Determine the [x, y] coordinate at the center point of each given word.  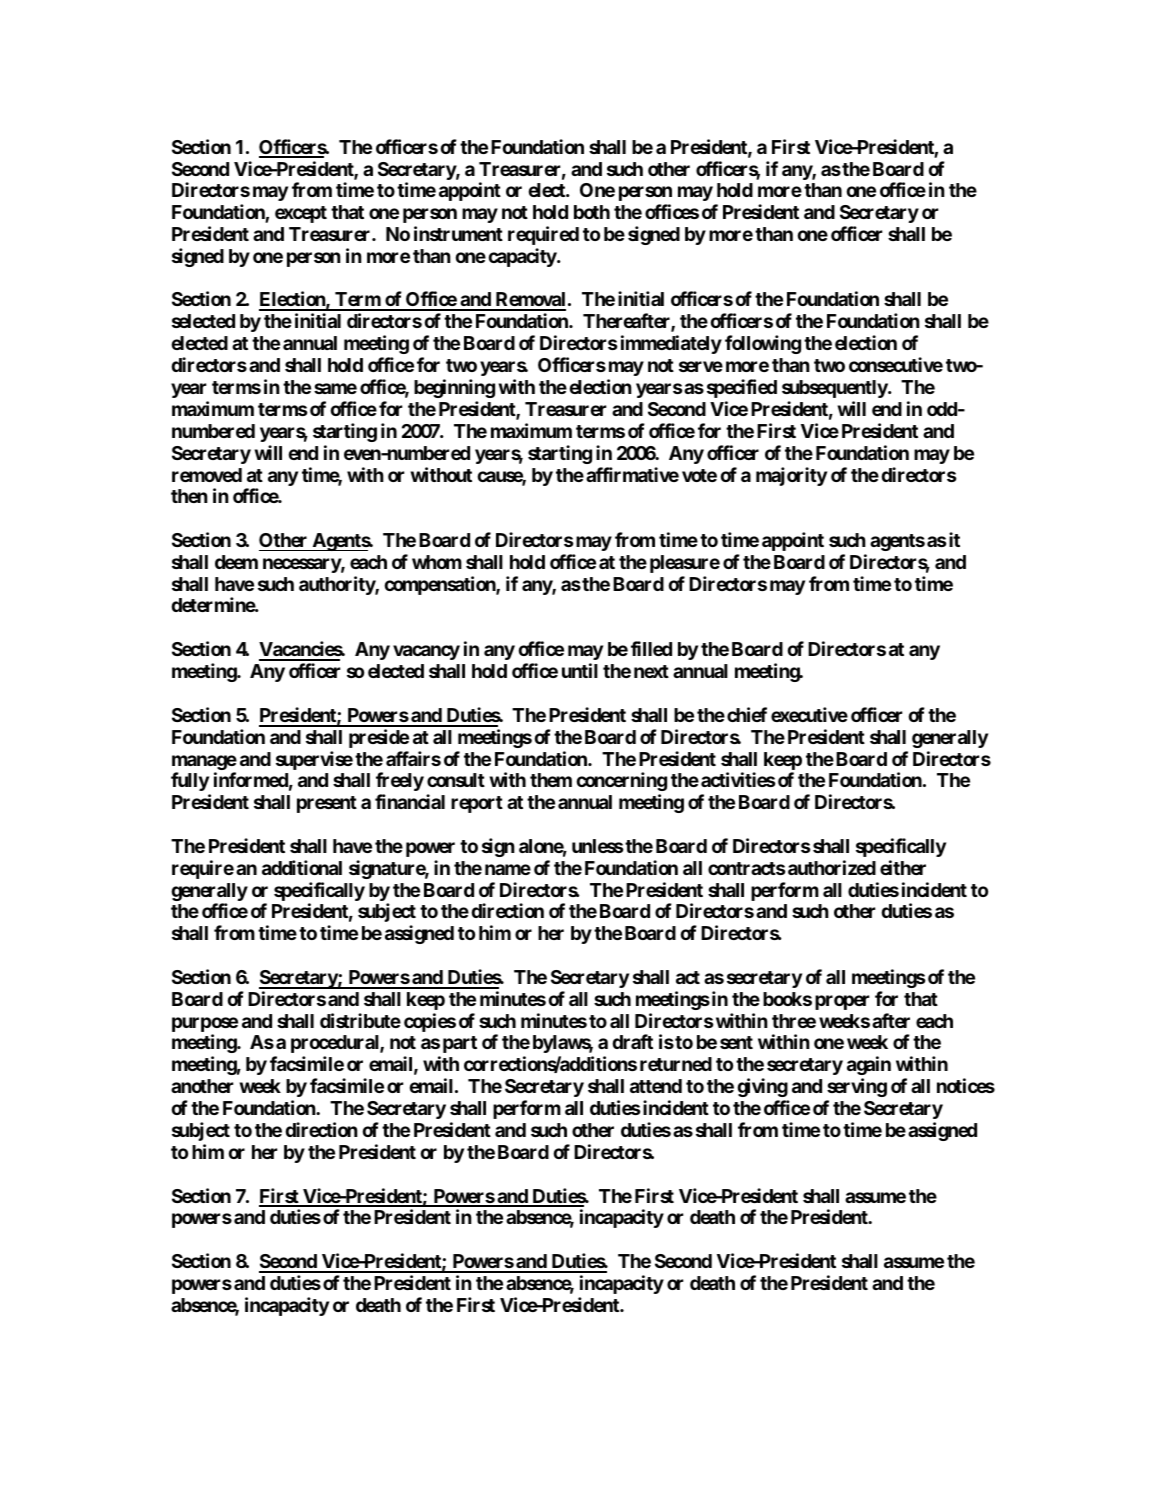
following [763, 344]
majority [791, 476]
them [551, 780]
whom [437, 562]
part [460, 1044]
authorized [832, 867]
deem [236, 562]
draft [632, 1041]
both [592, 212]
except [301, 214]
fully [190, 781]
